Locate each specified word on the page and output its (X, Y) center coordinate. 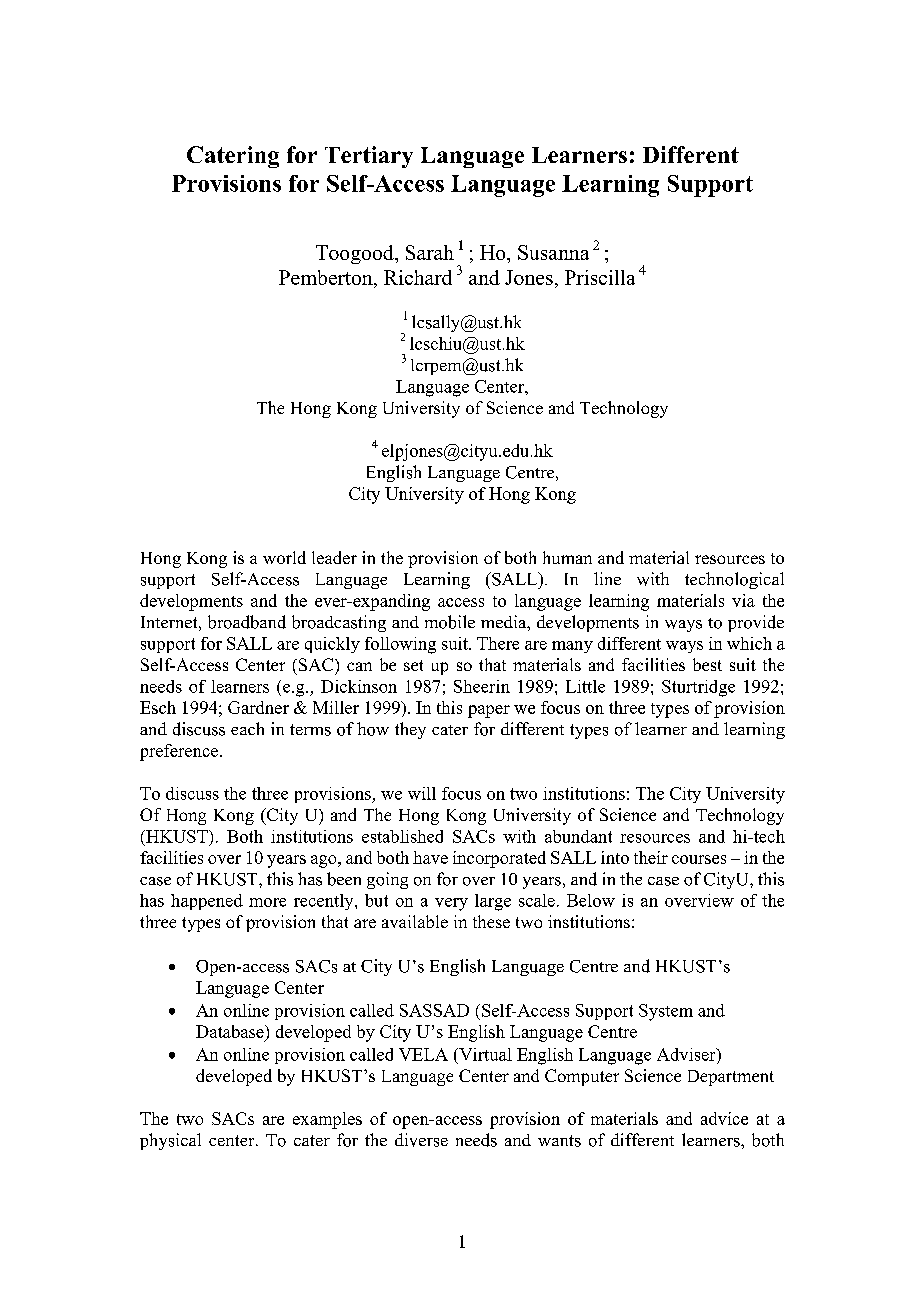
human (567, 557)
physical (170, 1141)
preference (179, 752)
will (422, 793)
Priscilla (600, 277)
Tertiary (369, 157)
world (284, 557)
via (743, 600)
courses (699, 859)
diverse (421, 1140)
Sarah (430, 252)
